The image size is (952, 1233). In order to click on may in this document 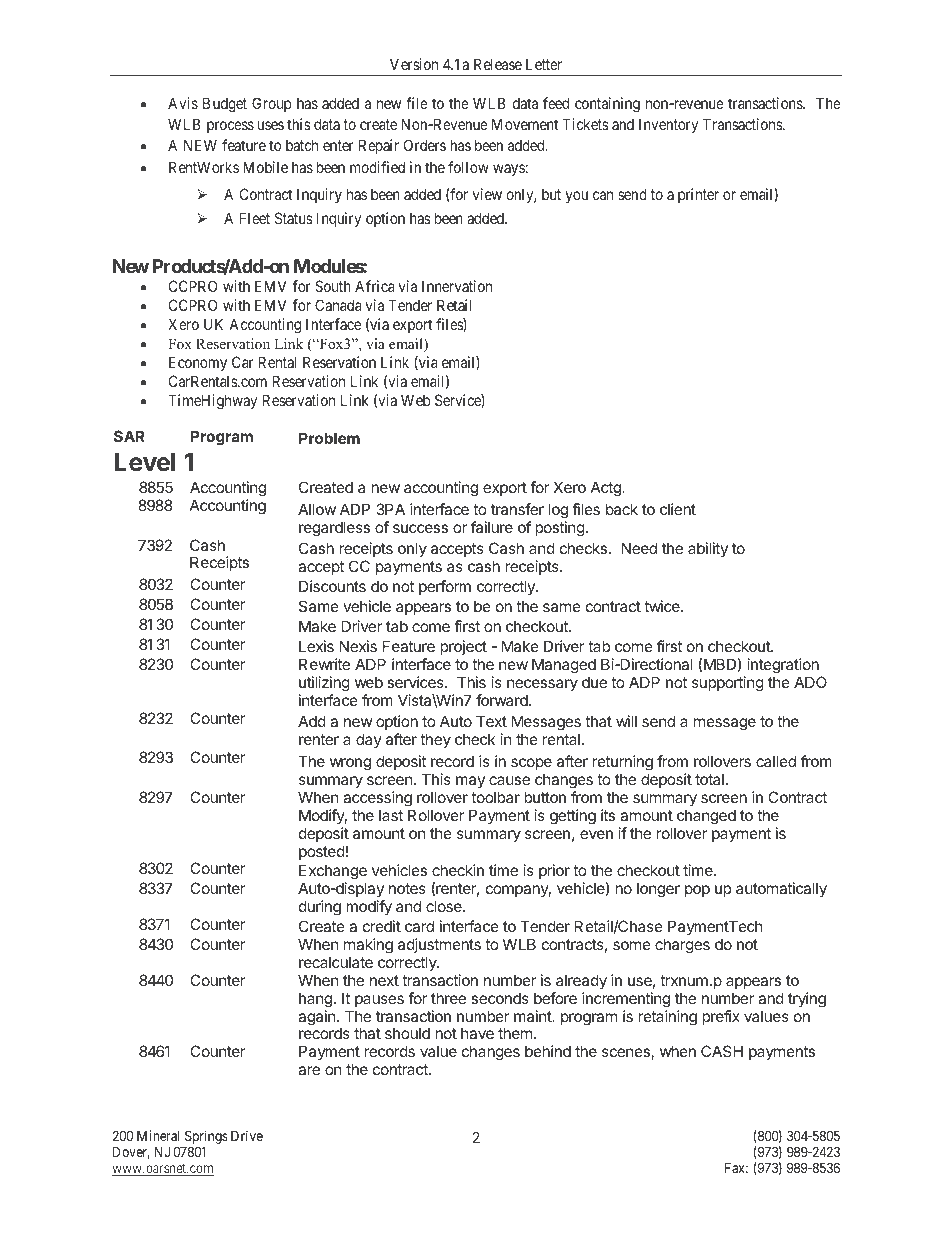, I will do `click(470, 782)`.
